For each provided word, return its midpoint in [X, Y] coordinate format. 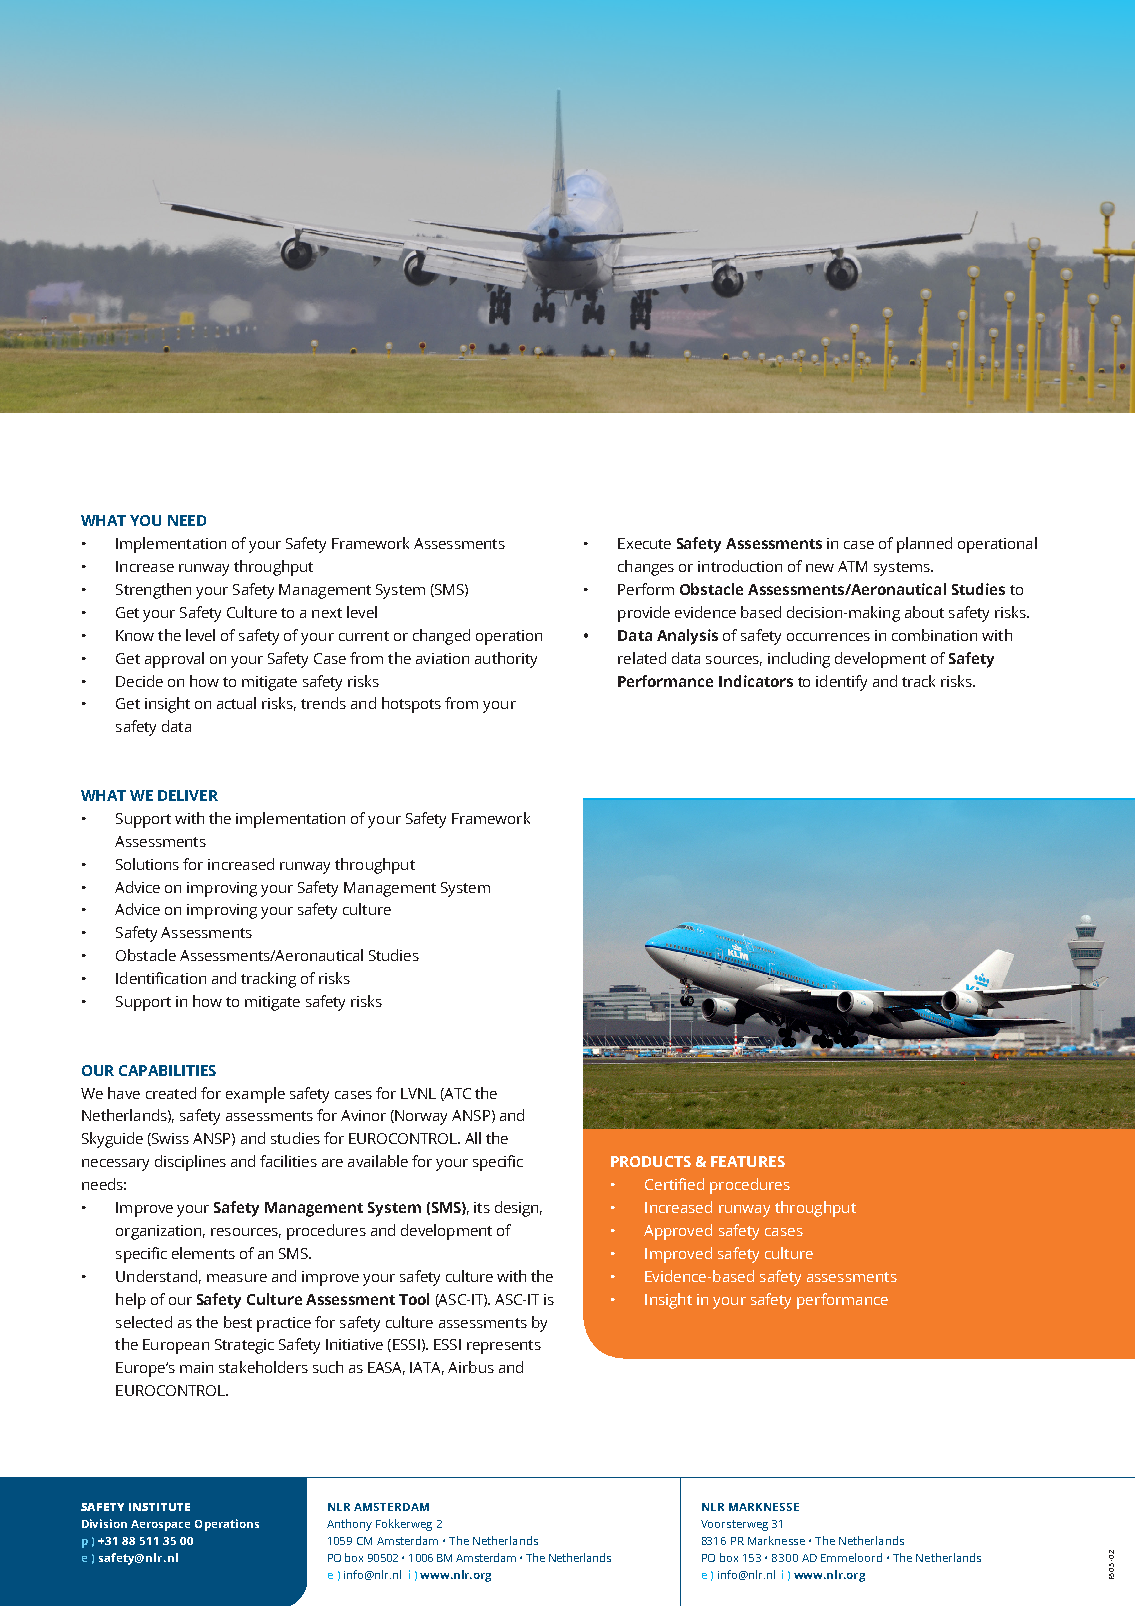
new [820, 568]
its [482, 1207]
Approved [678, 1232]
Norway [421, 1117]
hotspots [411, 705]
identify [841, 683]
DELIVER [188, 795]
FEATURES [748, 1161]
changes [646, 568]
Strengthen [153, 591]
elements [203, 1253]
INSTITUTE [159, 1507]
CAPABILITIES [167, 1070]
